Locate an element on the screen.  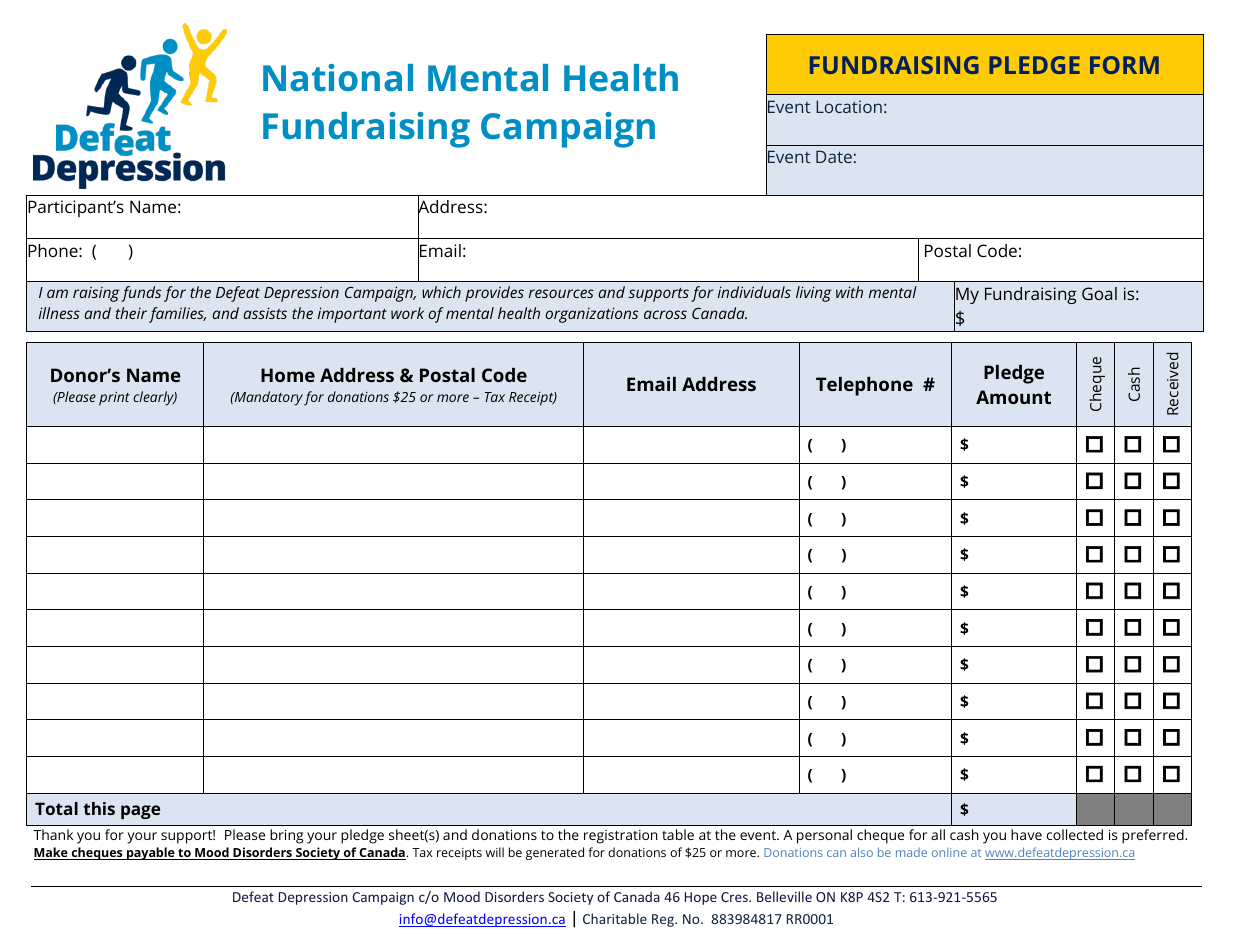
organizations is located at coordinates (592, 315).
